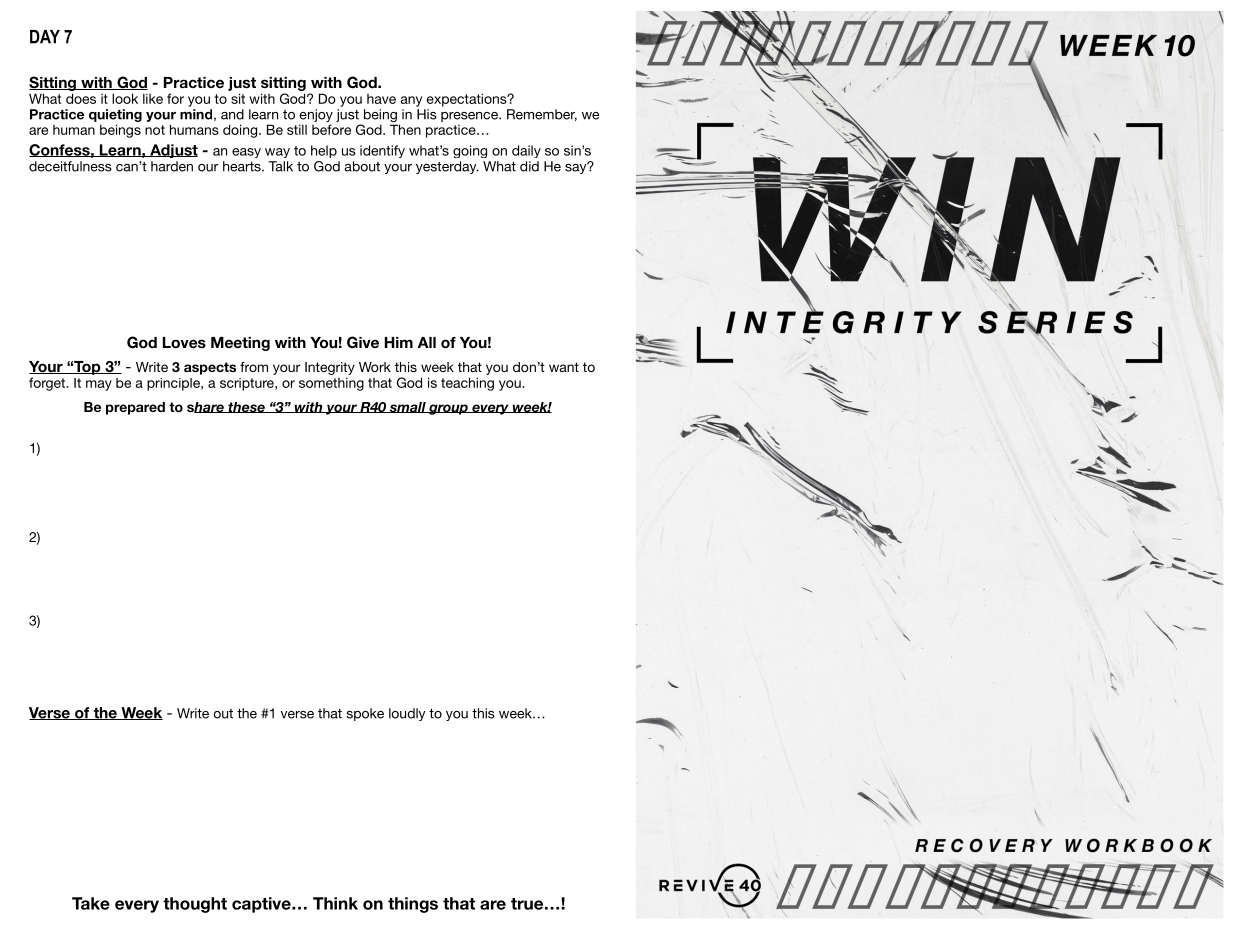  I want to click on thought, so click(195, 905).
